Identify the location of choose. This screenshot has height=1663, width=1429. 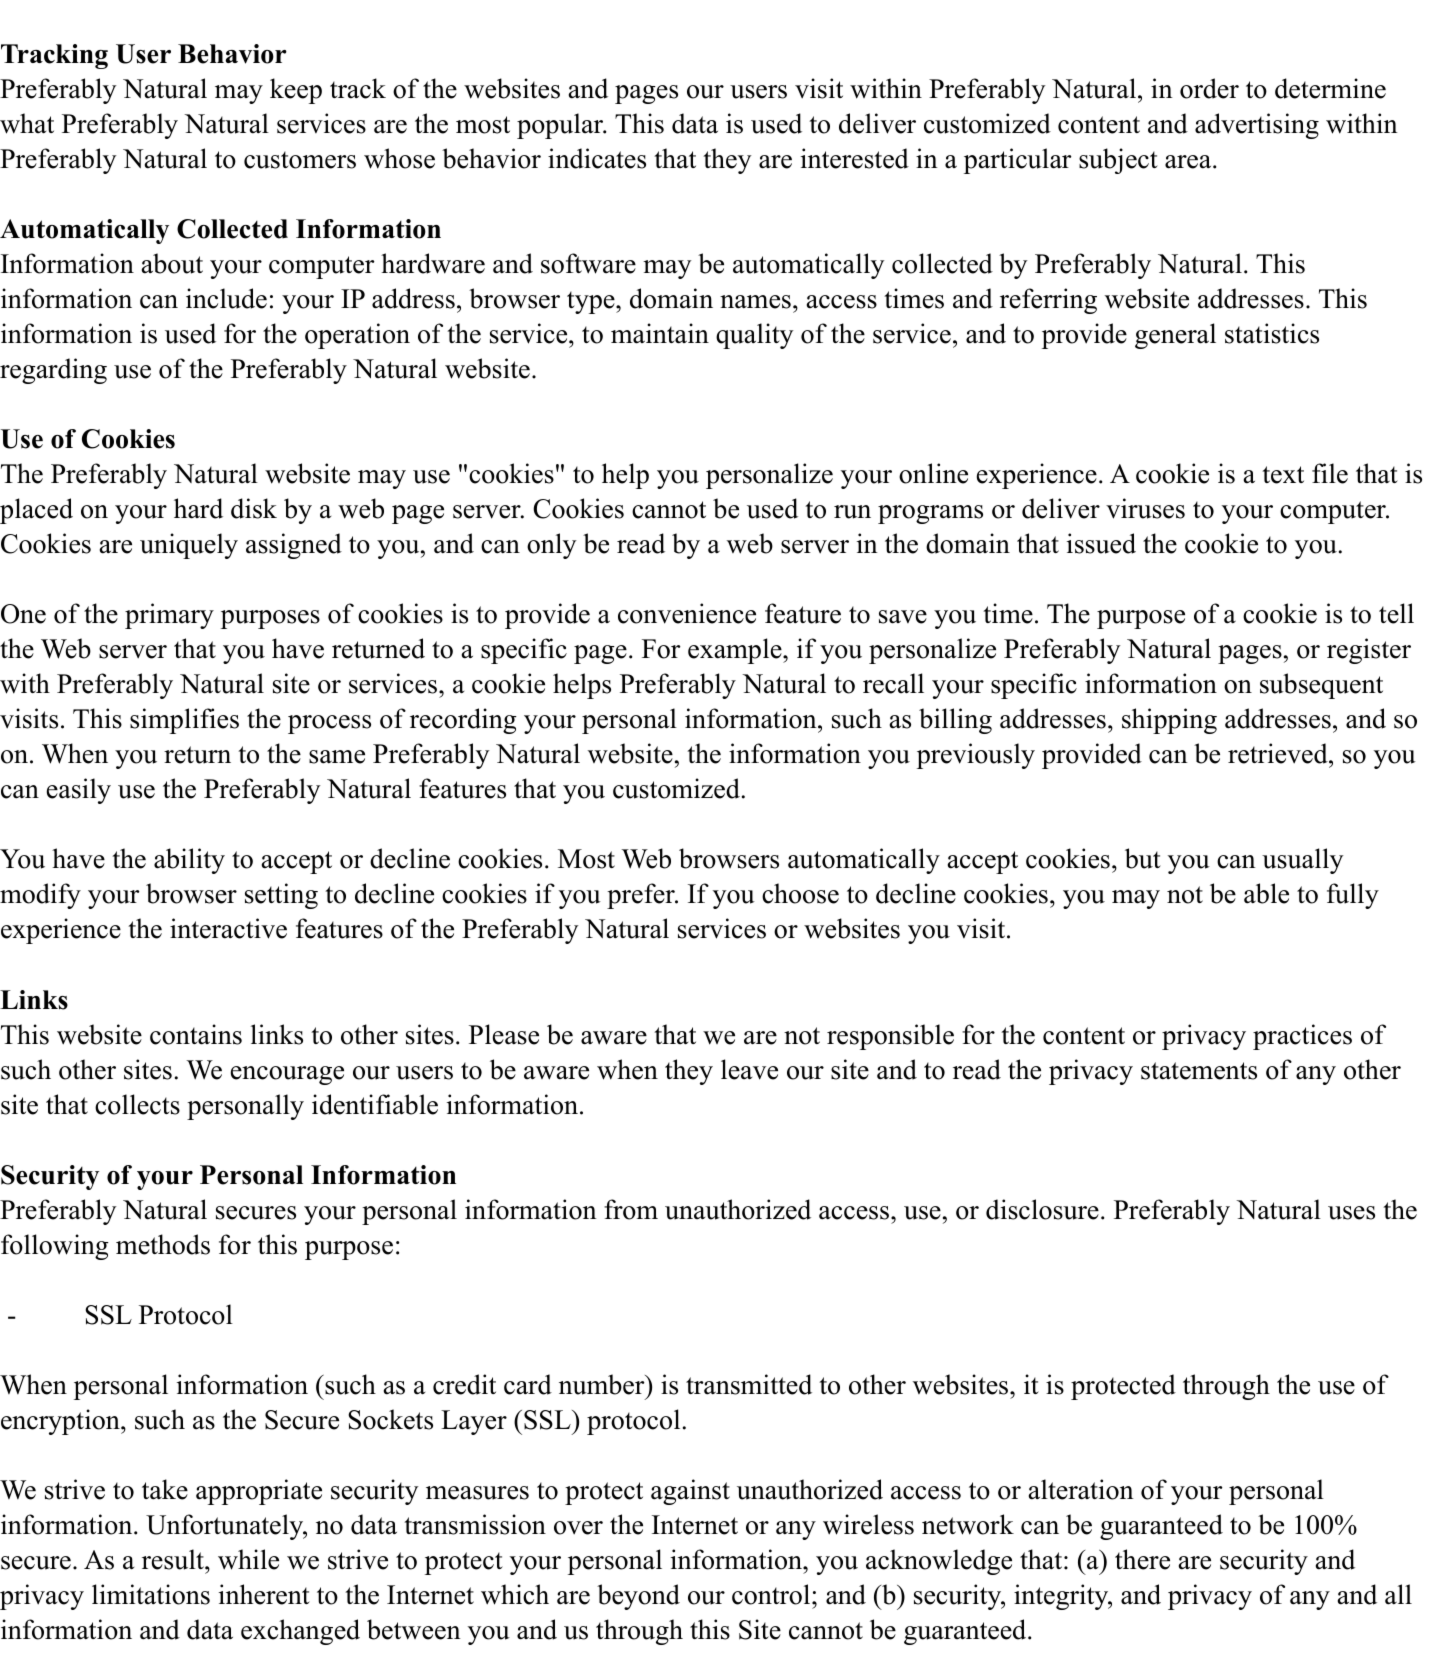
(800, 893).
